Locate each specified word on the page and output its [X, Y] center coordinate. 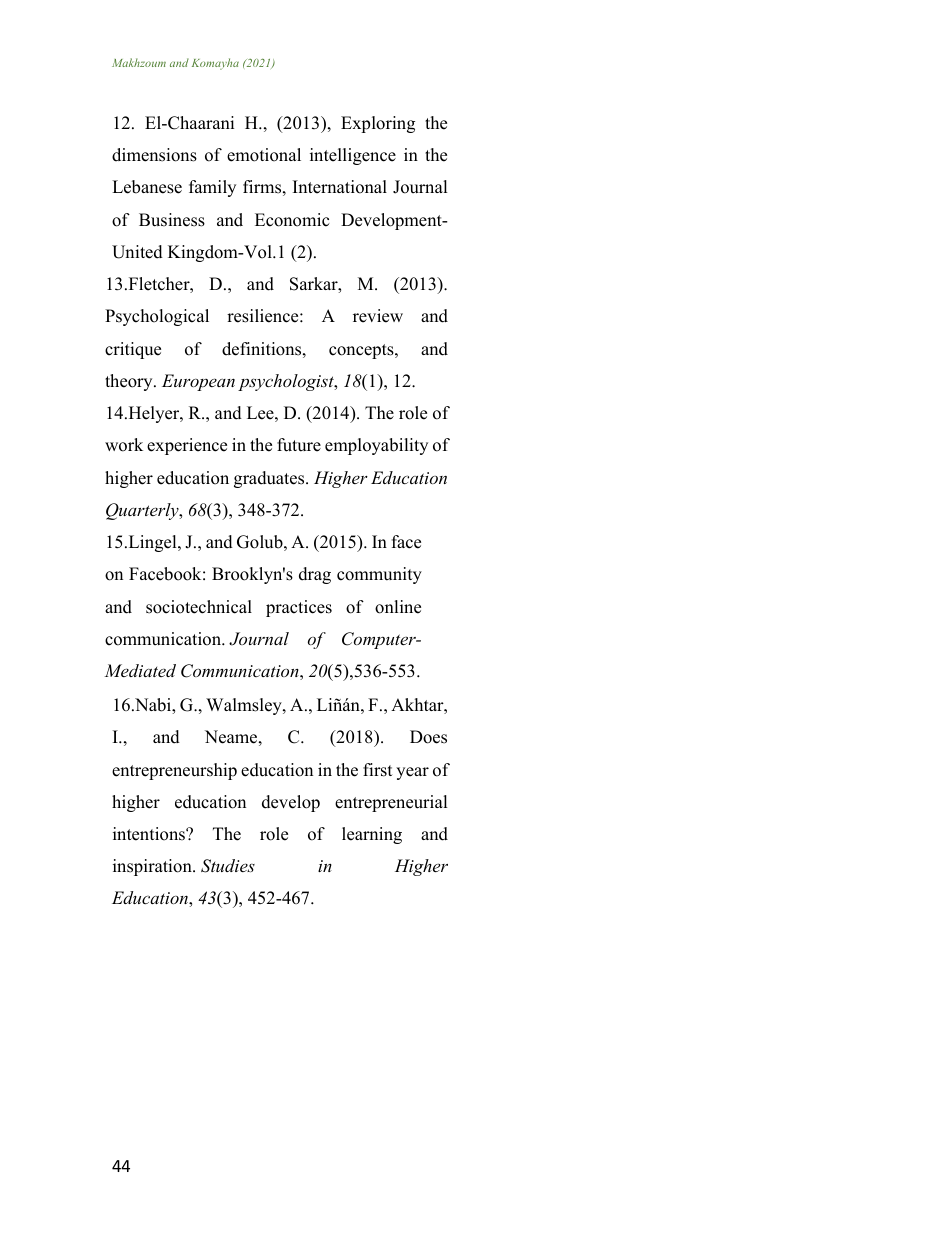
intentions [150, 834]
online [398, 607]
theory [130, 382]
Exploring [378, 124]
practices [299, 608]
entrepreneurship [174, 771]
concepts [362, 351]
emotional [264, 155]
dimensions [154, 155]
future [299, 445]
